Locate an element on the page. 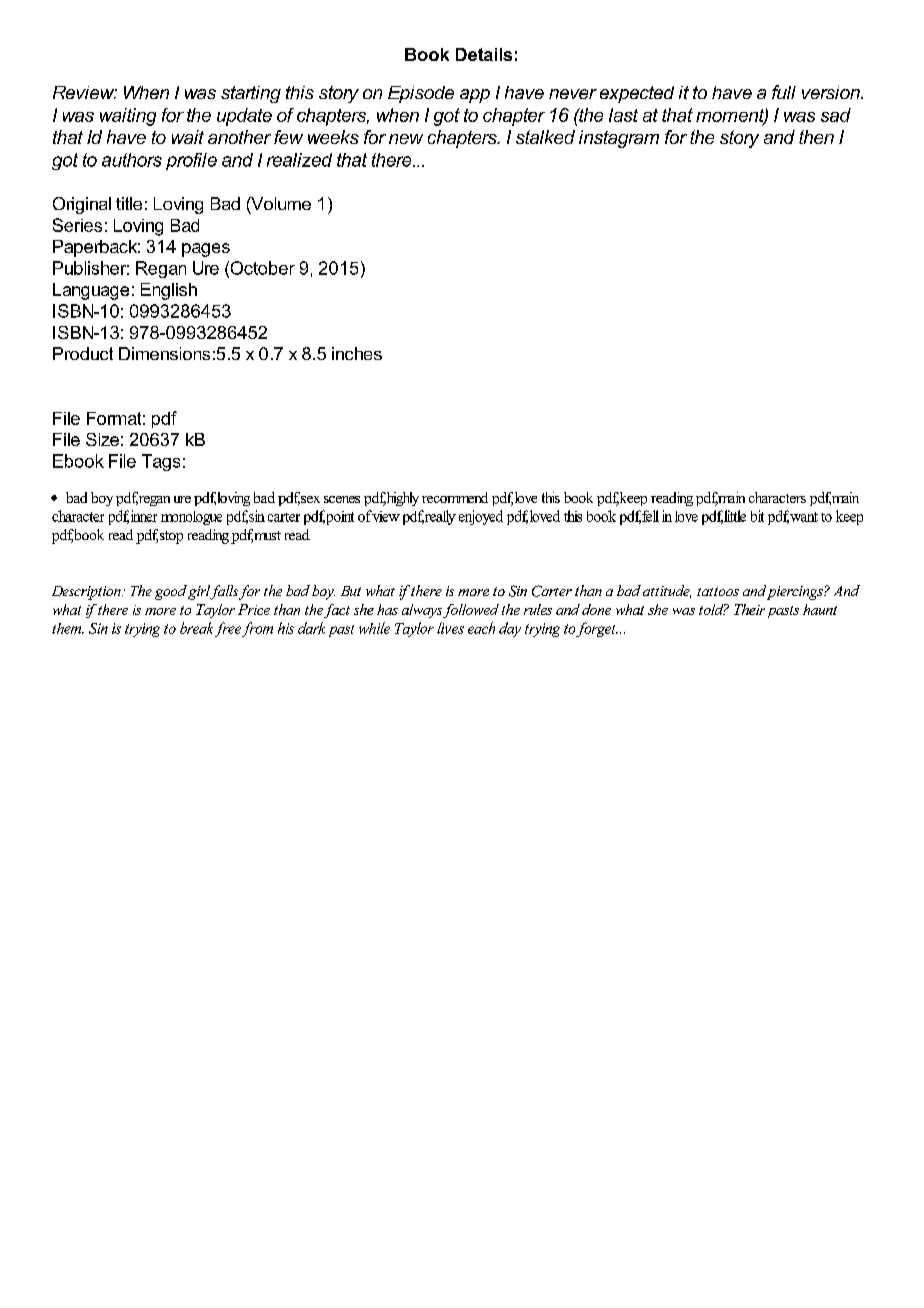 Image resolution: width=924 pixels, height=1308 pixels. good is located at coordinates (171, 592).
